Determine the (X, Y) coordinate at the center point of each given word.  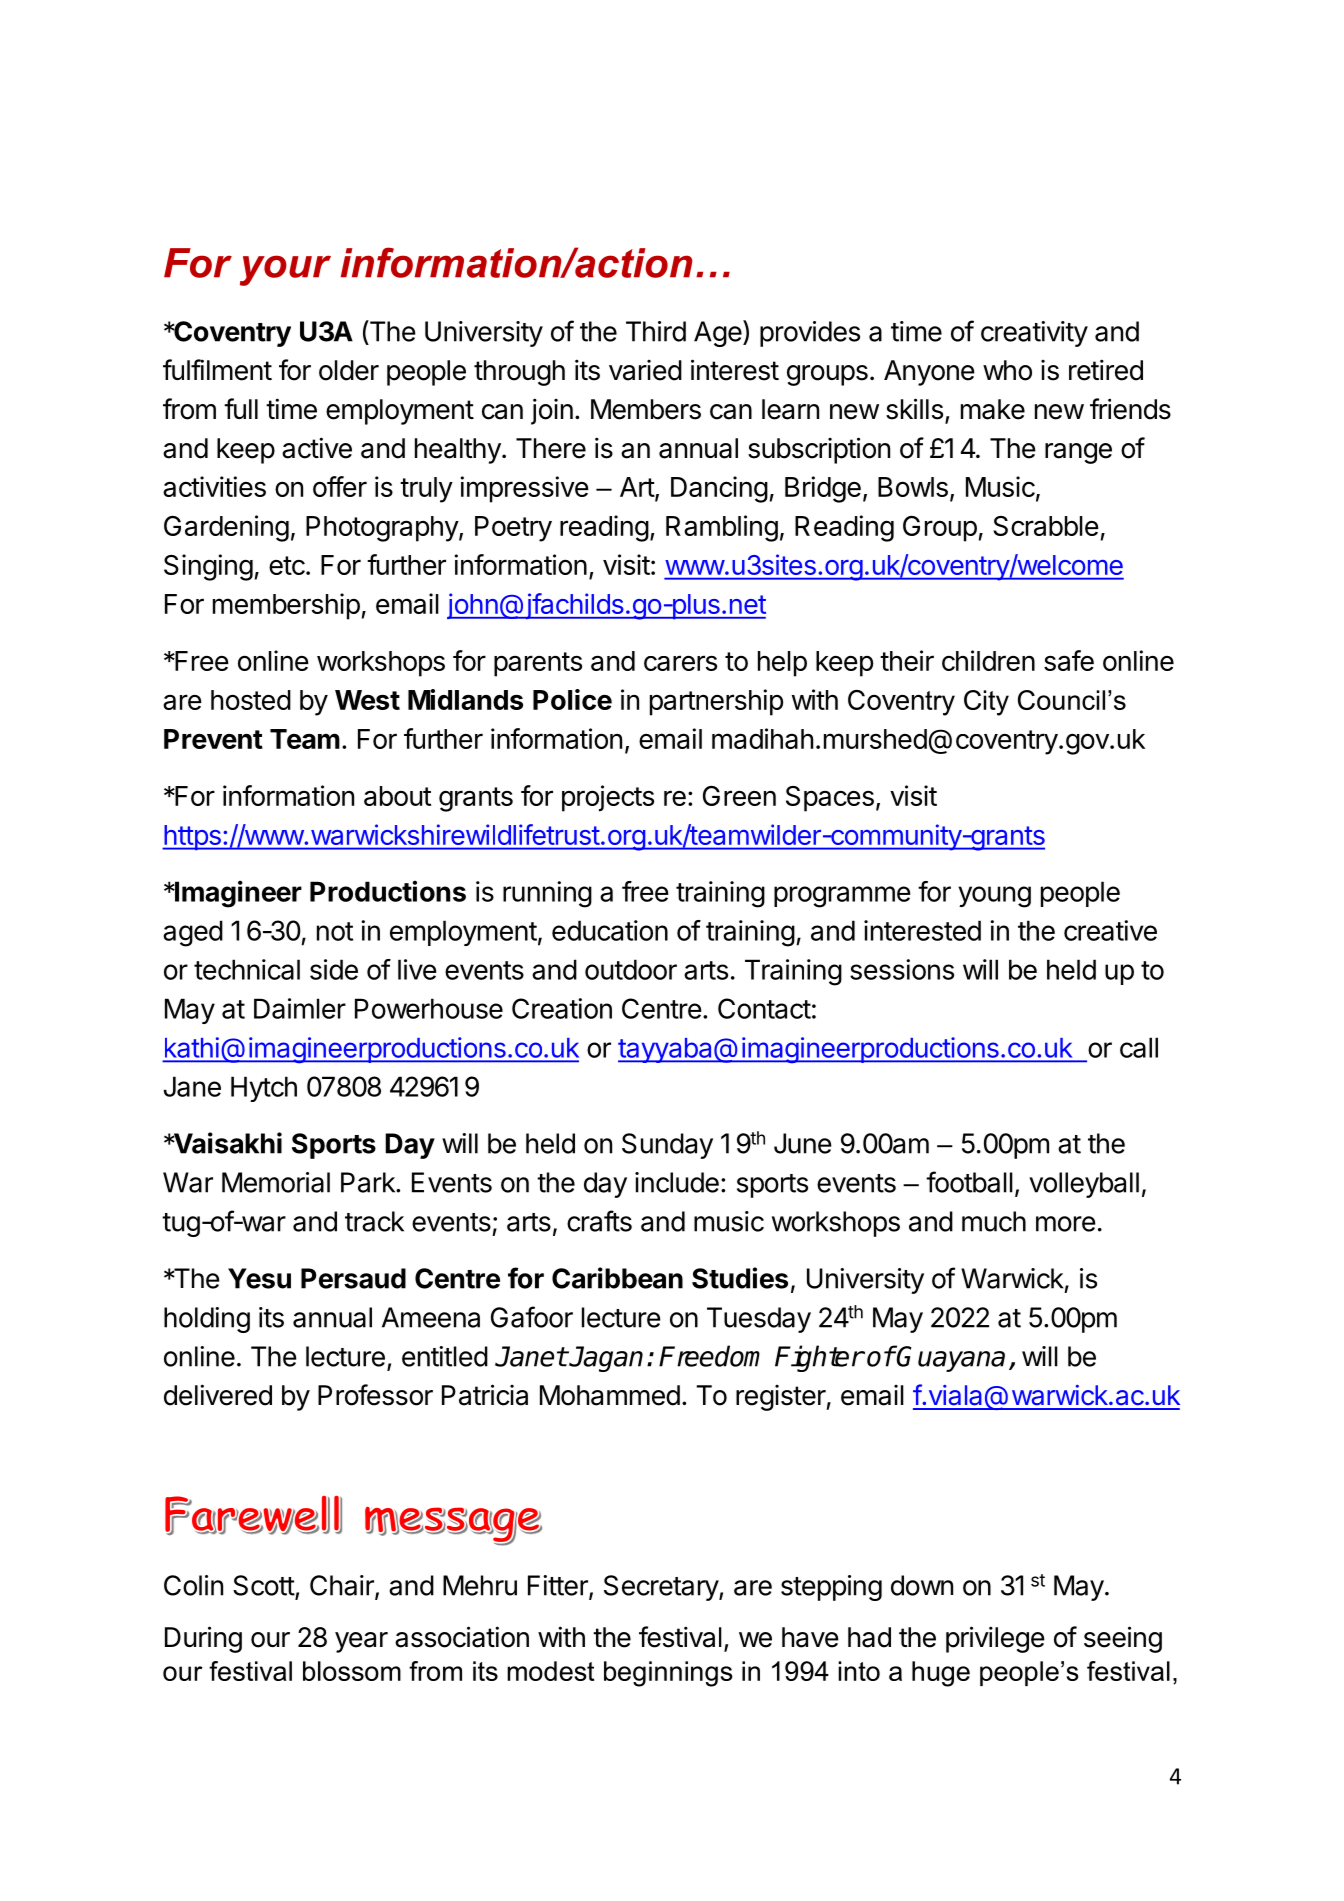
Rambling (722, 528)
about (397, 796)
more (1066, 1224)
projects (608, 798)
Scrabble (1046, 526)
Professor (375, 1395)
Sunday (667, 1146)
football (969, 1182)
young (994, 897)
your (285, 270)
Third (656, 331)
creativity (1034, 334)
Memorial (276, 1182)
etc (288, 565)
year (361, 1642)
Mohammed (610, 1395)
